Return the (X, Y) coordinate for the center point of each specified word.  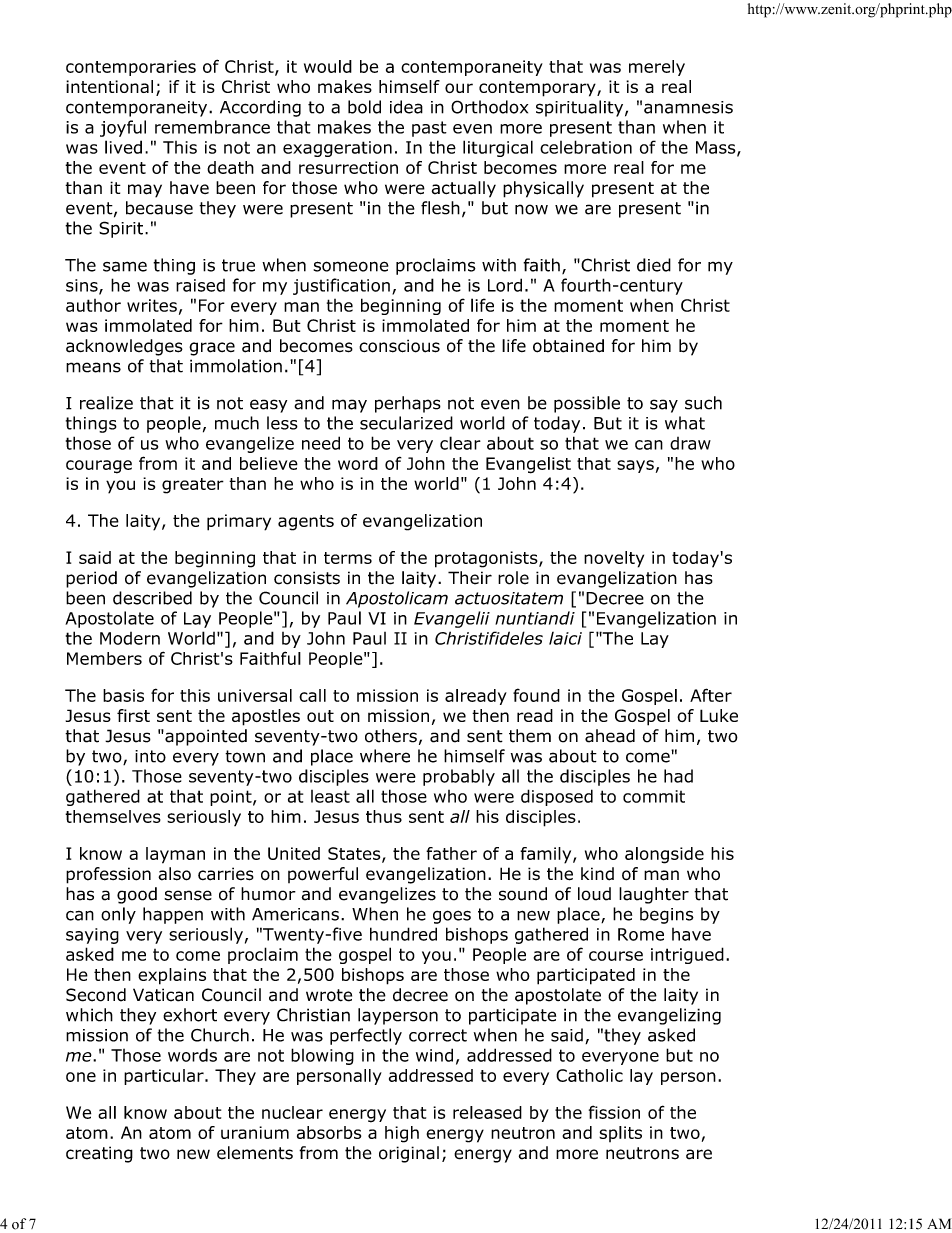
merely (657, 68)
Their (470, 578)
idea (406, 107)
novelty (614, 559)
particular (165, 1077)
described (152, 598)
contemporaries (131, 68)
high (402, 1134)
